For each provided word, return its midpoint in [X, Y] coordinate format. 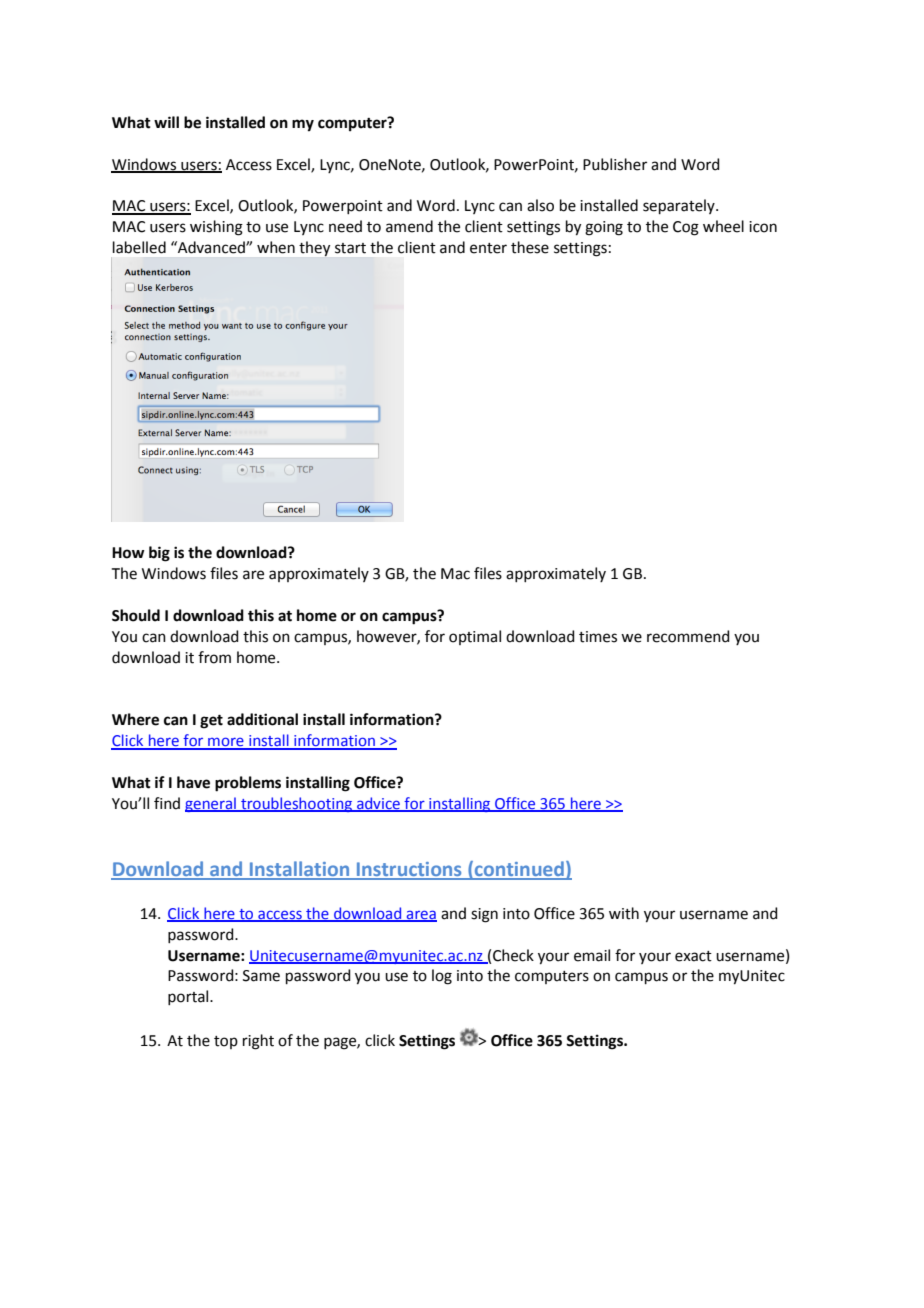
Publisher [615, 164]
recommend [688, 636]
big [159, 554]
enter [488, 248]
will [166, 122]
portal [189, 997]
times [598, 637]
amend [409, 226]
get [211, 722]
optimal [475, 637]
